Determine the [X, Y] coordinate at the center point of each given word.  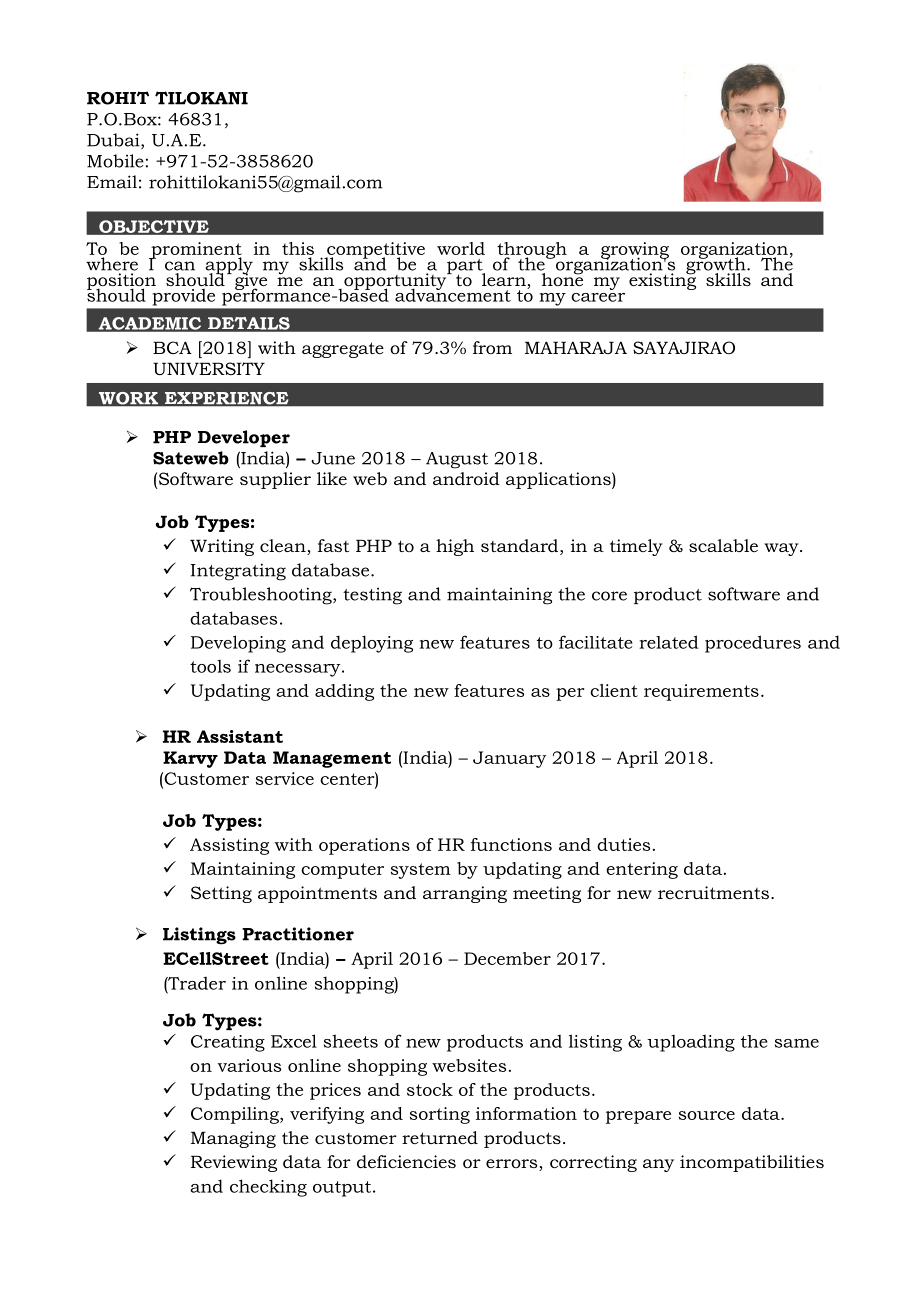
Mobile [115, 161]
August [457, 460]
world [461, 248]
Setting [221, 894]
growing [635, 251]
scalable [723, 545]
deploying [372, 644]
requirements [701, 692]
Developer [244, 438]
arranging [465, 894]
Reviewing [234, 1163]
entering [642, 870]
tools [210, 666]
